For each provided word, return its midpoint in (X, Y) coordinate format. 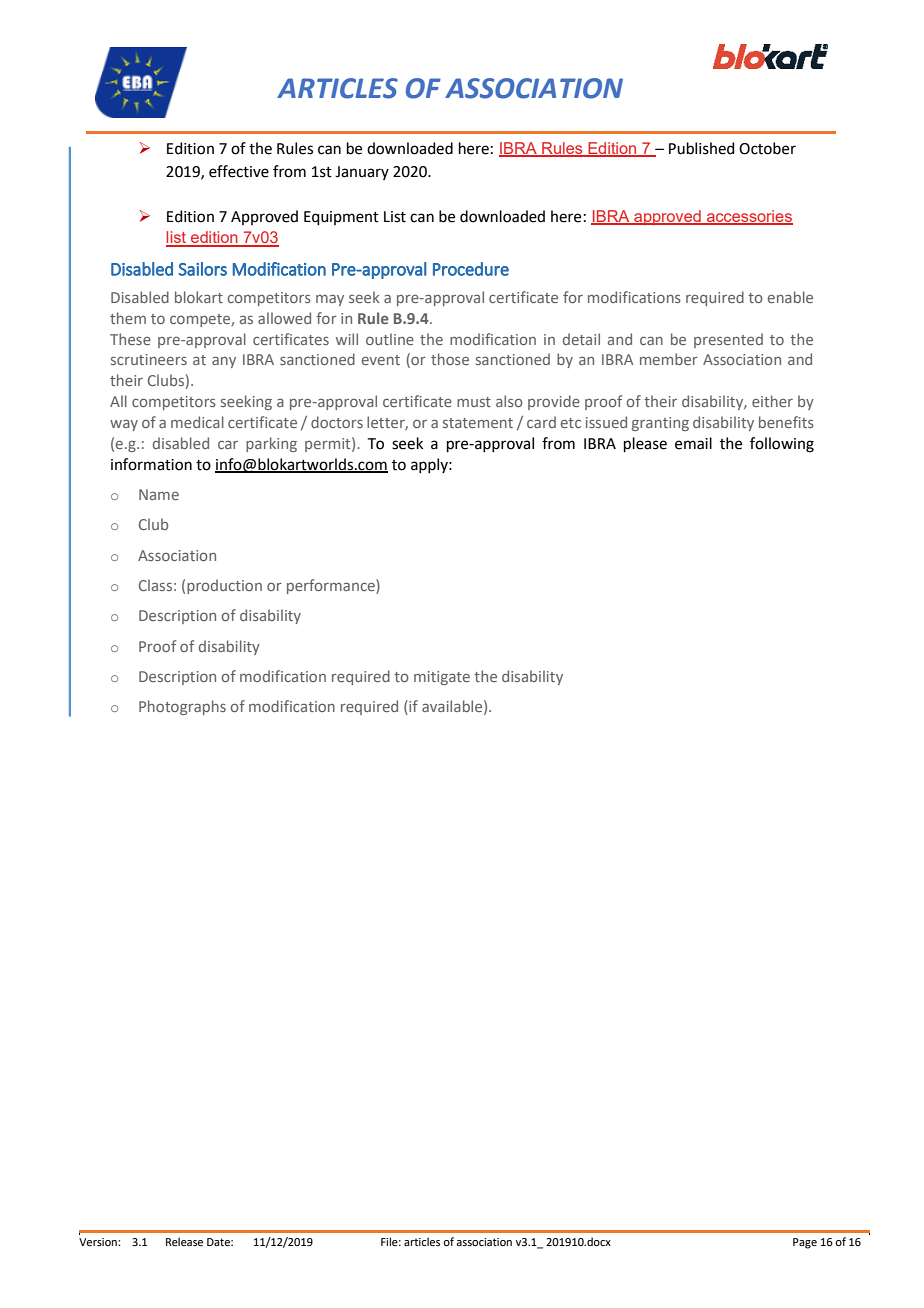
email (693, 443)
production (224, 586)
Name (159, 494)
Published (702, 148)
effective (239, 171)
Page (805, 1243)
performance (332, 586)
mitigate (442, 678)
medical (197, 422)
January (362, 173)
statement (478, 423)
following (782, 445)
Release (184, 1241)
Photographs (182, 707)
